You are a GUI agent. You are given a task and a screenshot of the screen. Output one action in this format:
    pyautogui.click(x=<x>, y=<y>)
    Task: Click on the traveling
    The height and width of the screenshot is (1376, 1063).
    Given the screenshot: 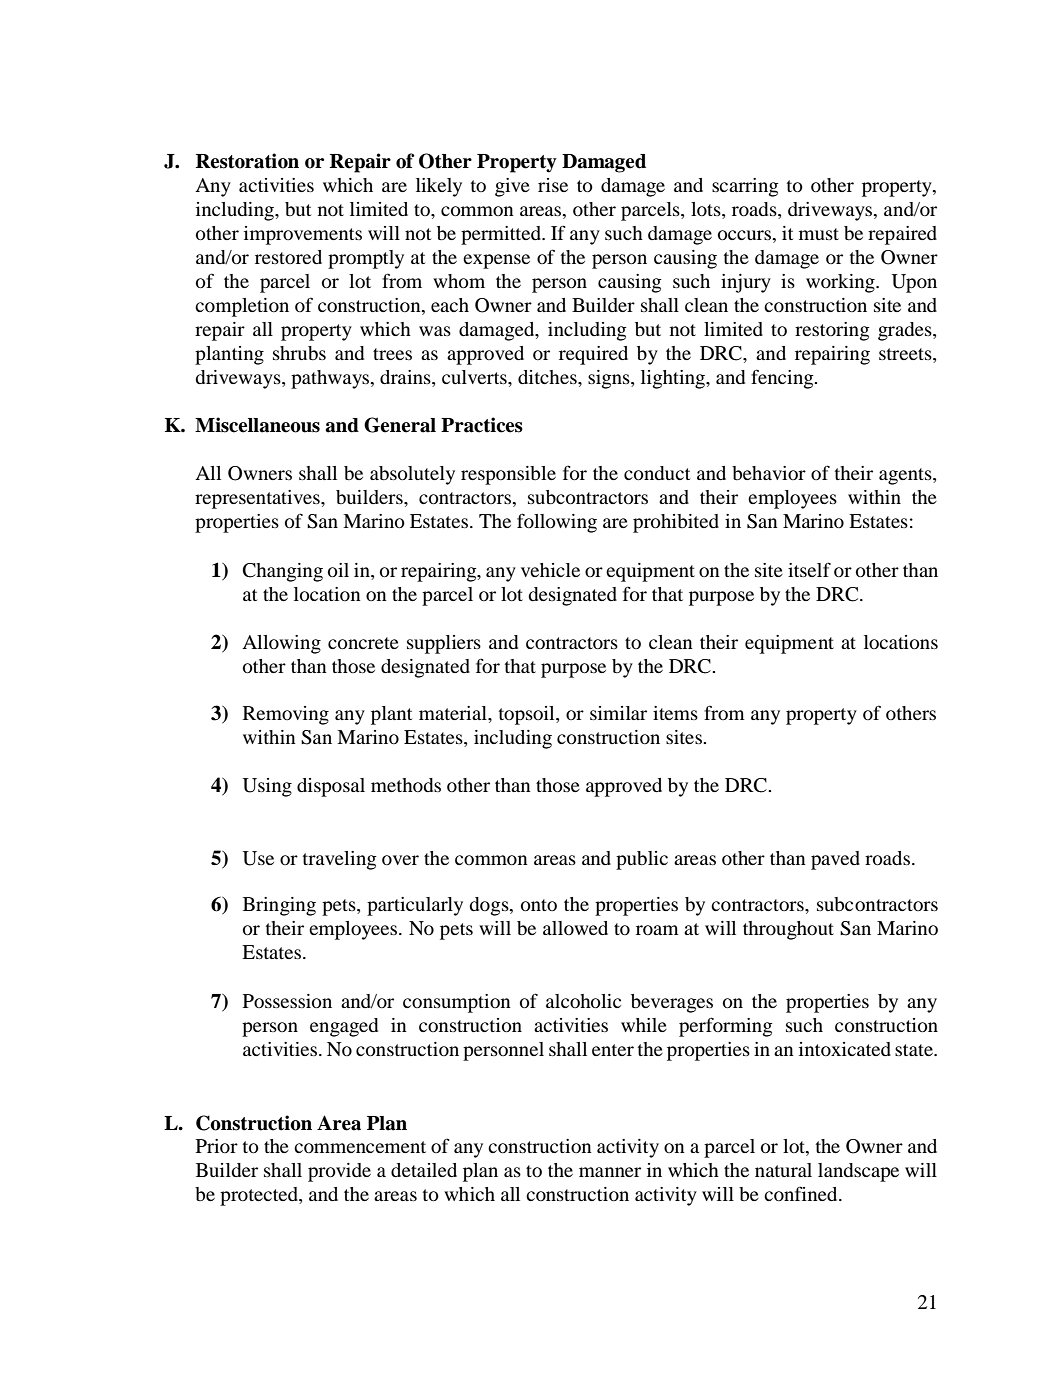 What is the action you would take?
    pyautogui.click(x=340, y=860)
